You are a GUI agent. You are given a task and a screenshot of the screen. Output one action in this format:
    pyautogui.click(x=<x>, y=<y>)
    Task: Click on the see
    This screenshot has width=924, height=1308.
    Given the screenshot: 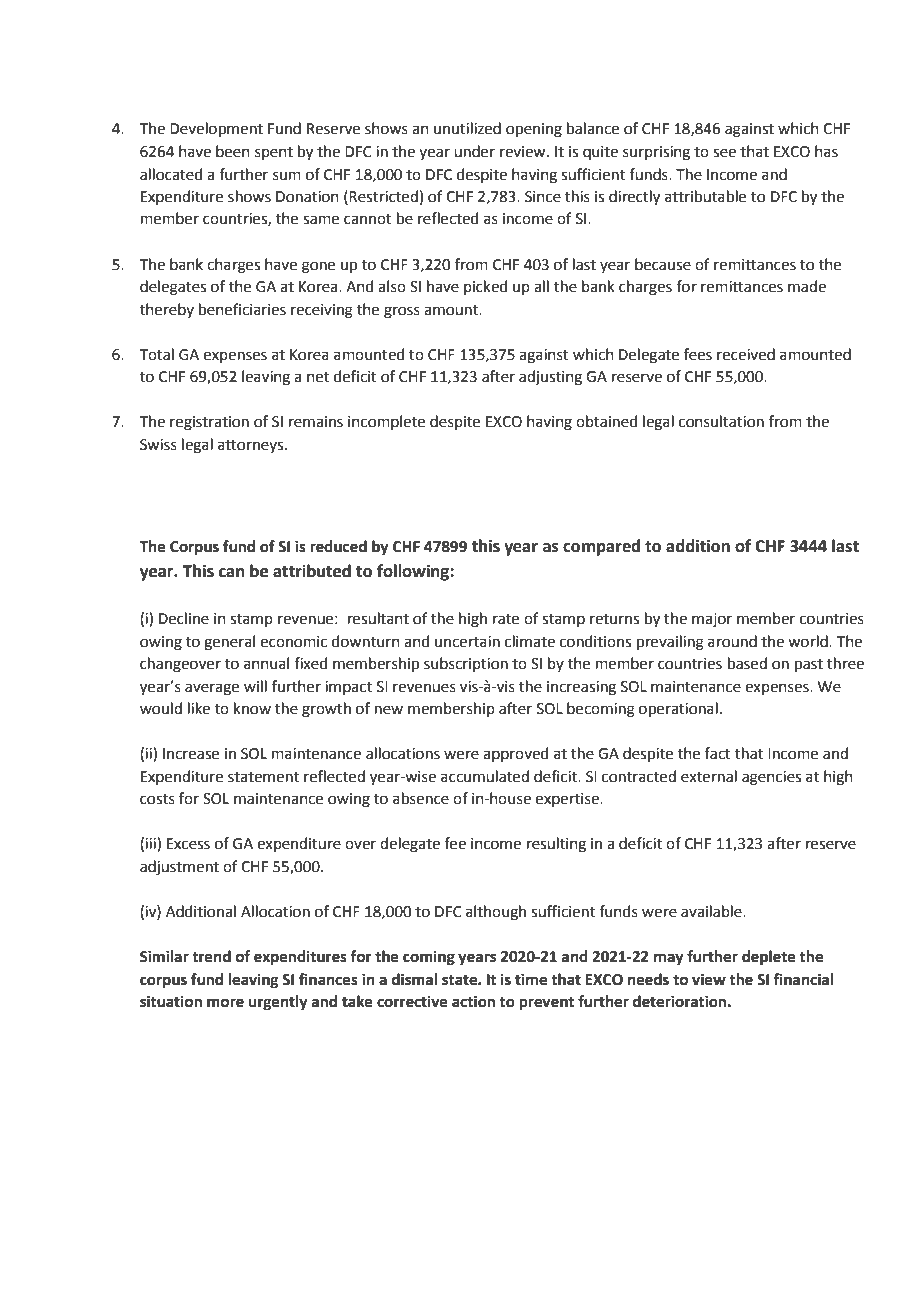 What is the action you would take?
    pyautogui.click(x=724, y=153)
